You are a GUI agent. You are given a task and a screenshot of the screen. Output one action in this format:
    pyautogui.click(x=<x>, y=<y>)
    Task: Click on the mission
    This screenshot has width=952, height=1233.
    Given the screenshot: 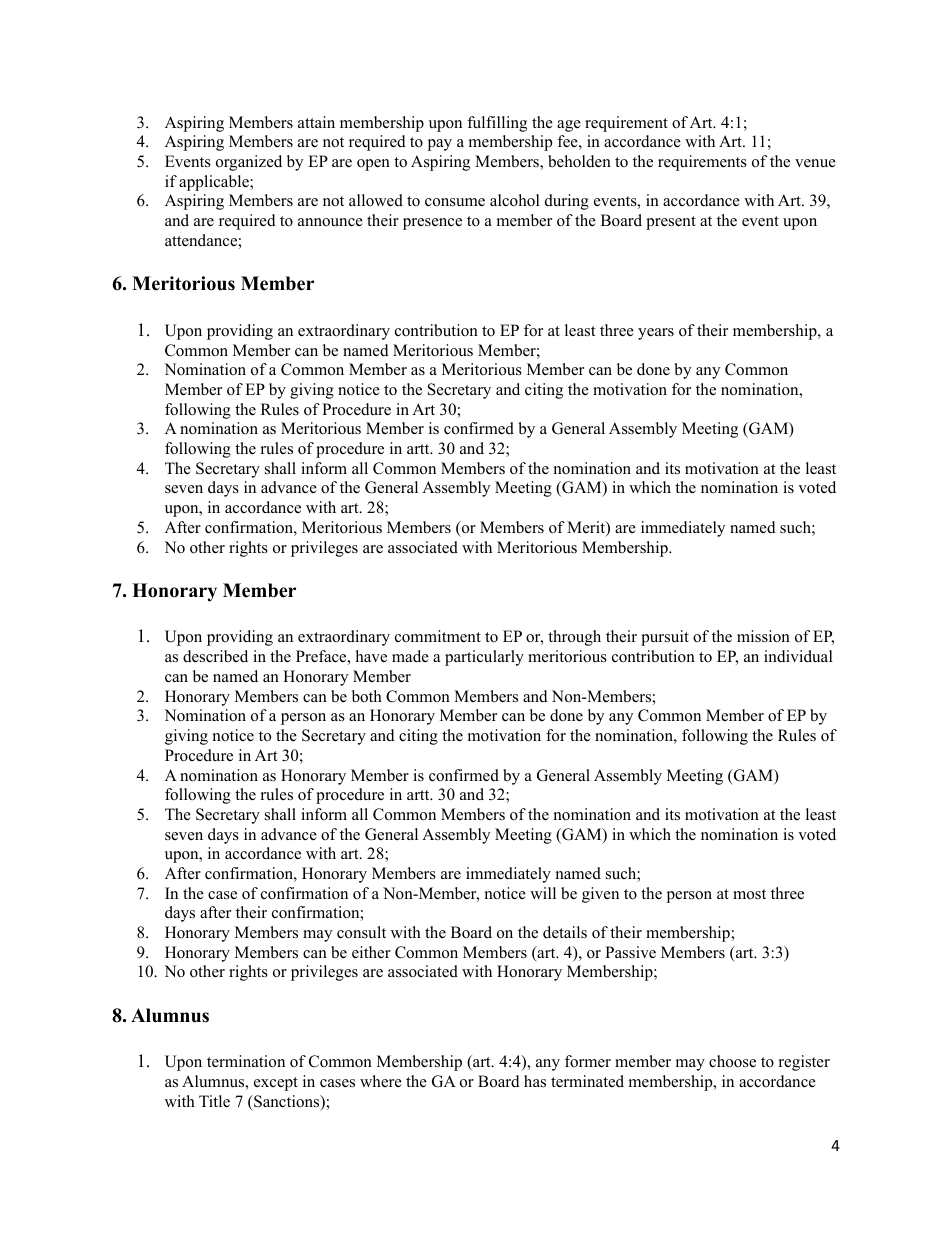 What is the action you would take?
    pyautogui.click(x=763, y=636)
